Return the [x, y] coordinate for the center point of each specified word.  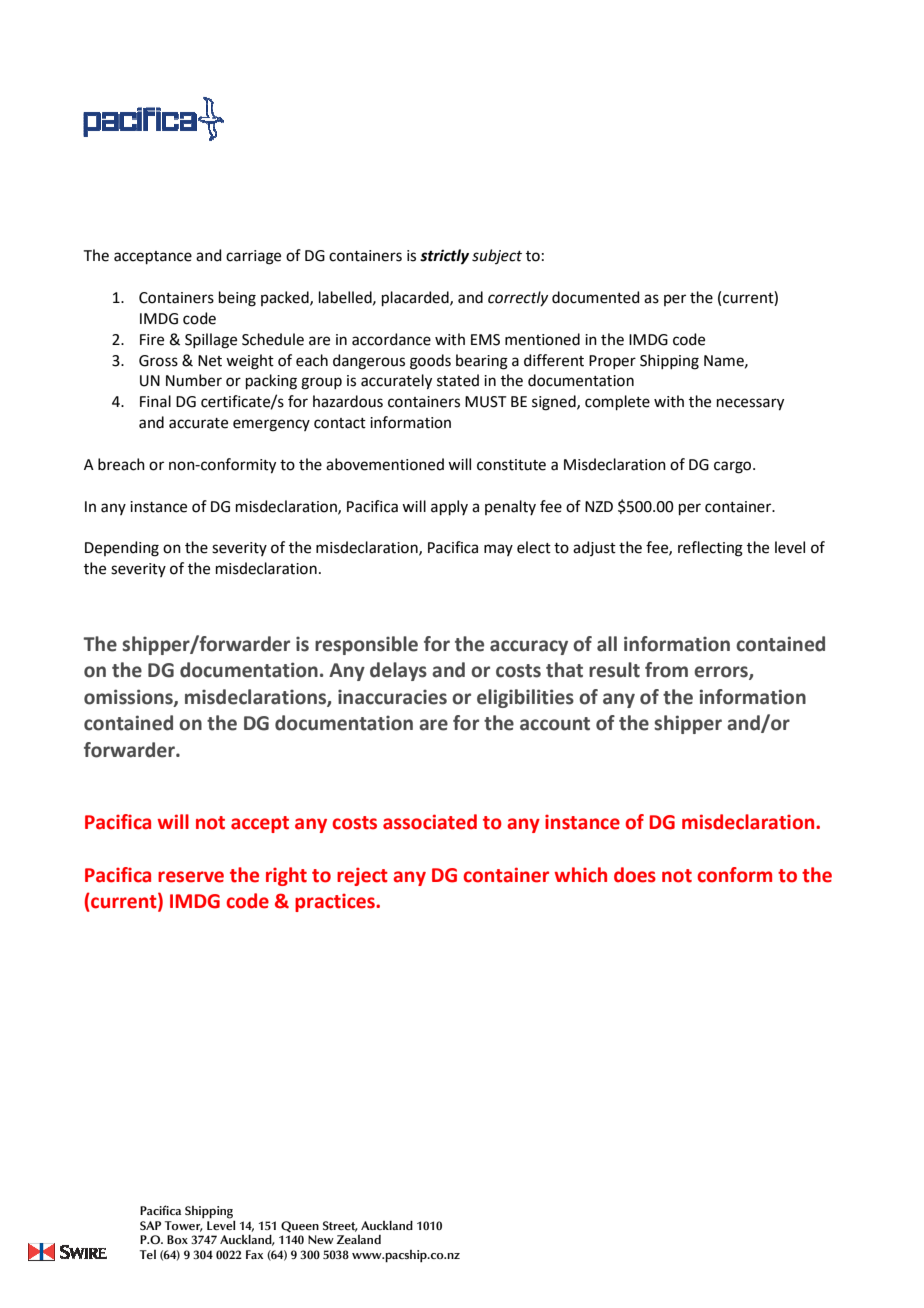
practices [336, 903]
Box [177, 1239]
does [635, 875]
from [666, 670]
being [237, 299]
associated [430, 822]
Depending [122, 549]
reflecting [710, 549]
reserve [191, 877]
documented [596, 297]
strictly [444, 257]
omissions [129, 697]
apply [449, 507]
